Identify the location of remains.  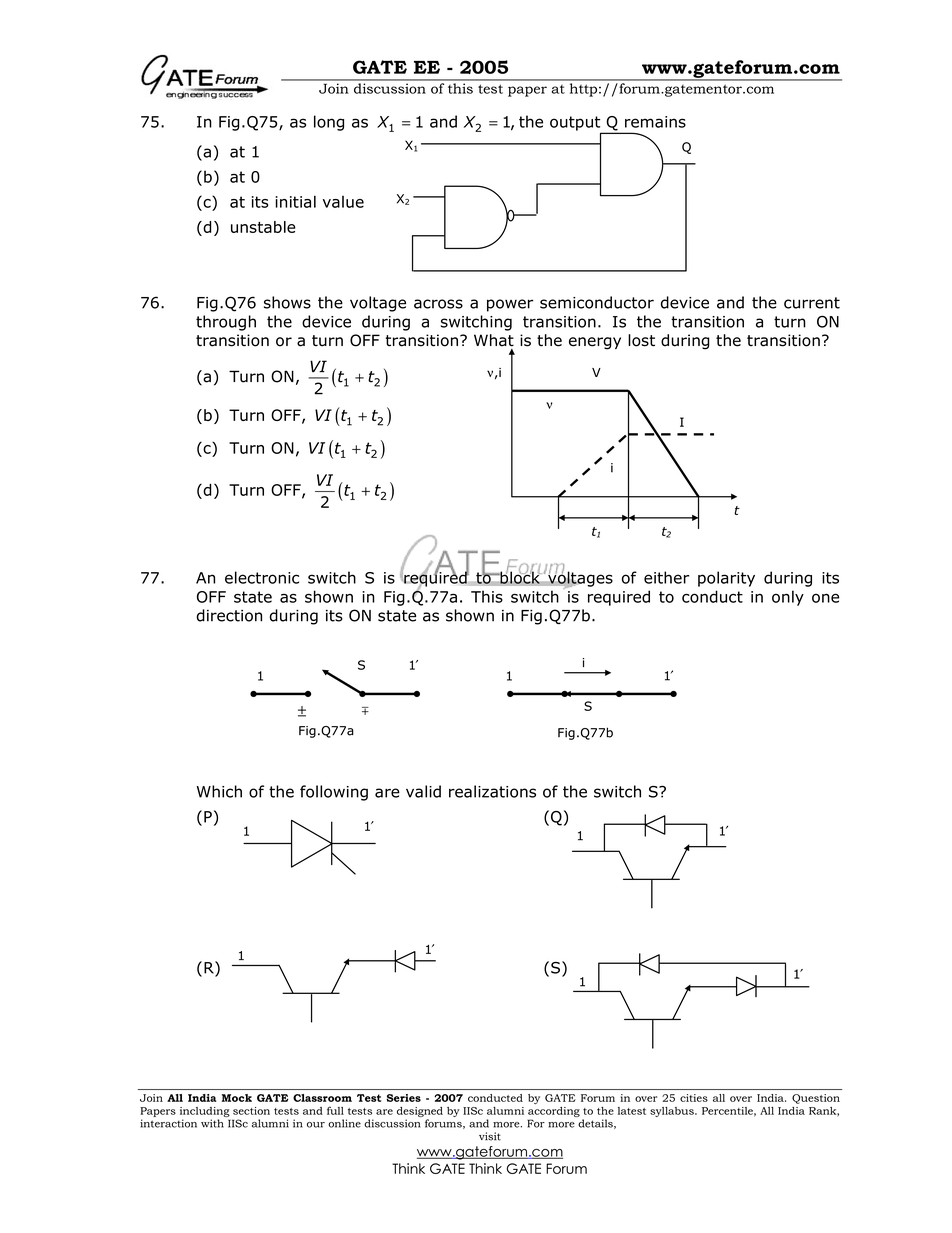
(655, 122).
